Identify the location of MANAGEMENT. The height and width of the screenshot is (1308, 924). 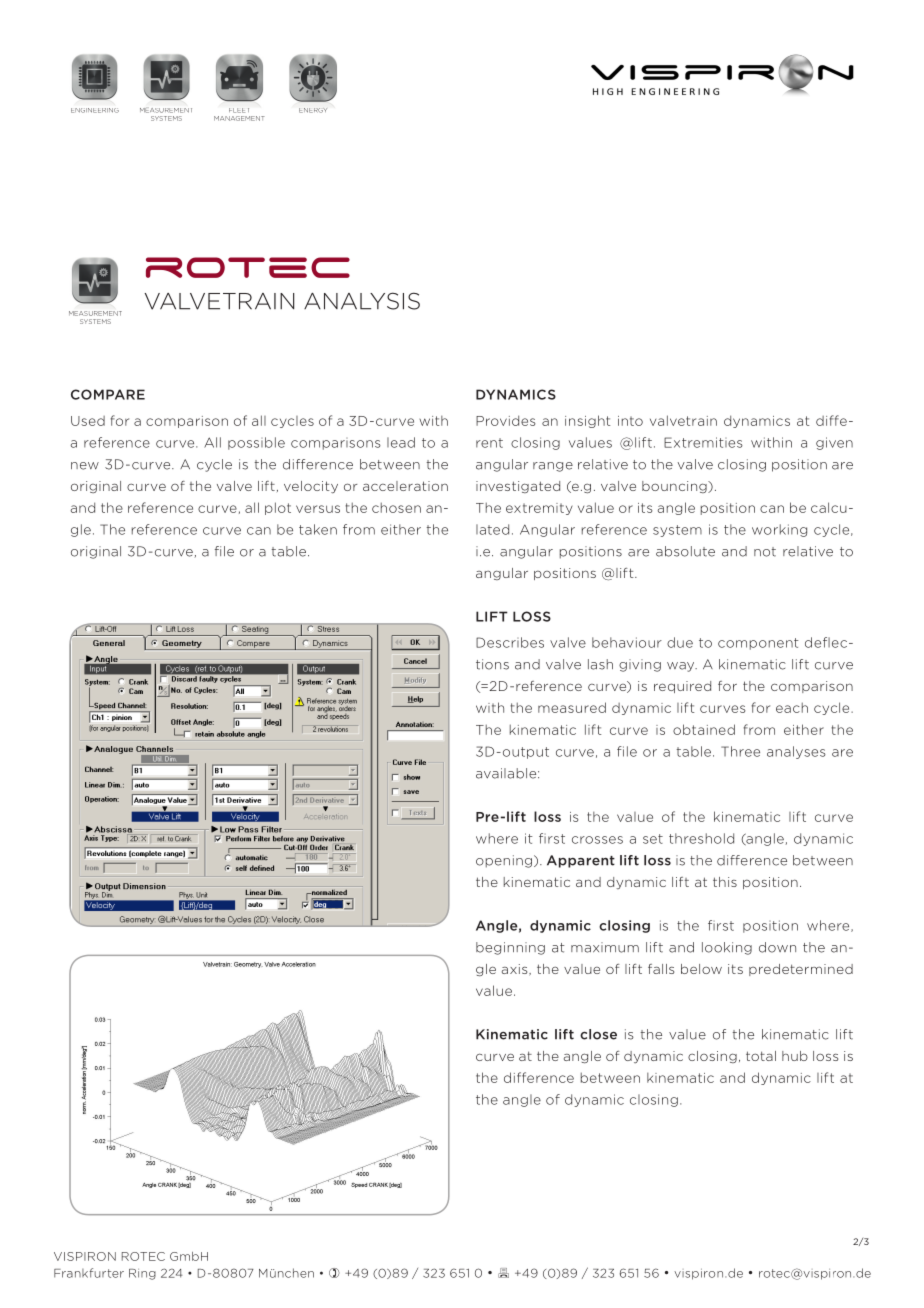
(239, 118).
